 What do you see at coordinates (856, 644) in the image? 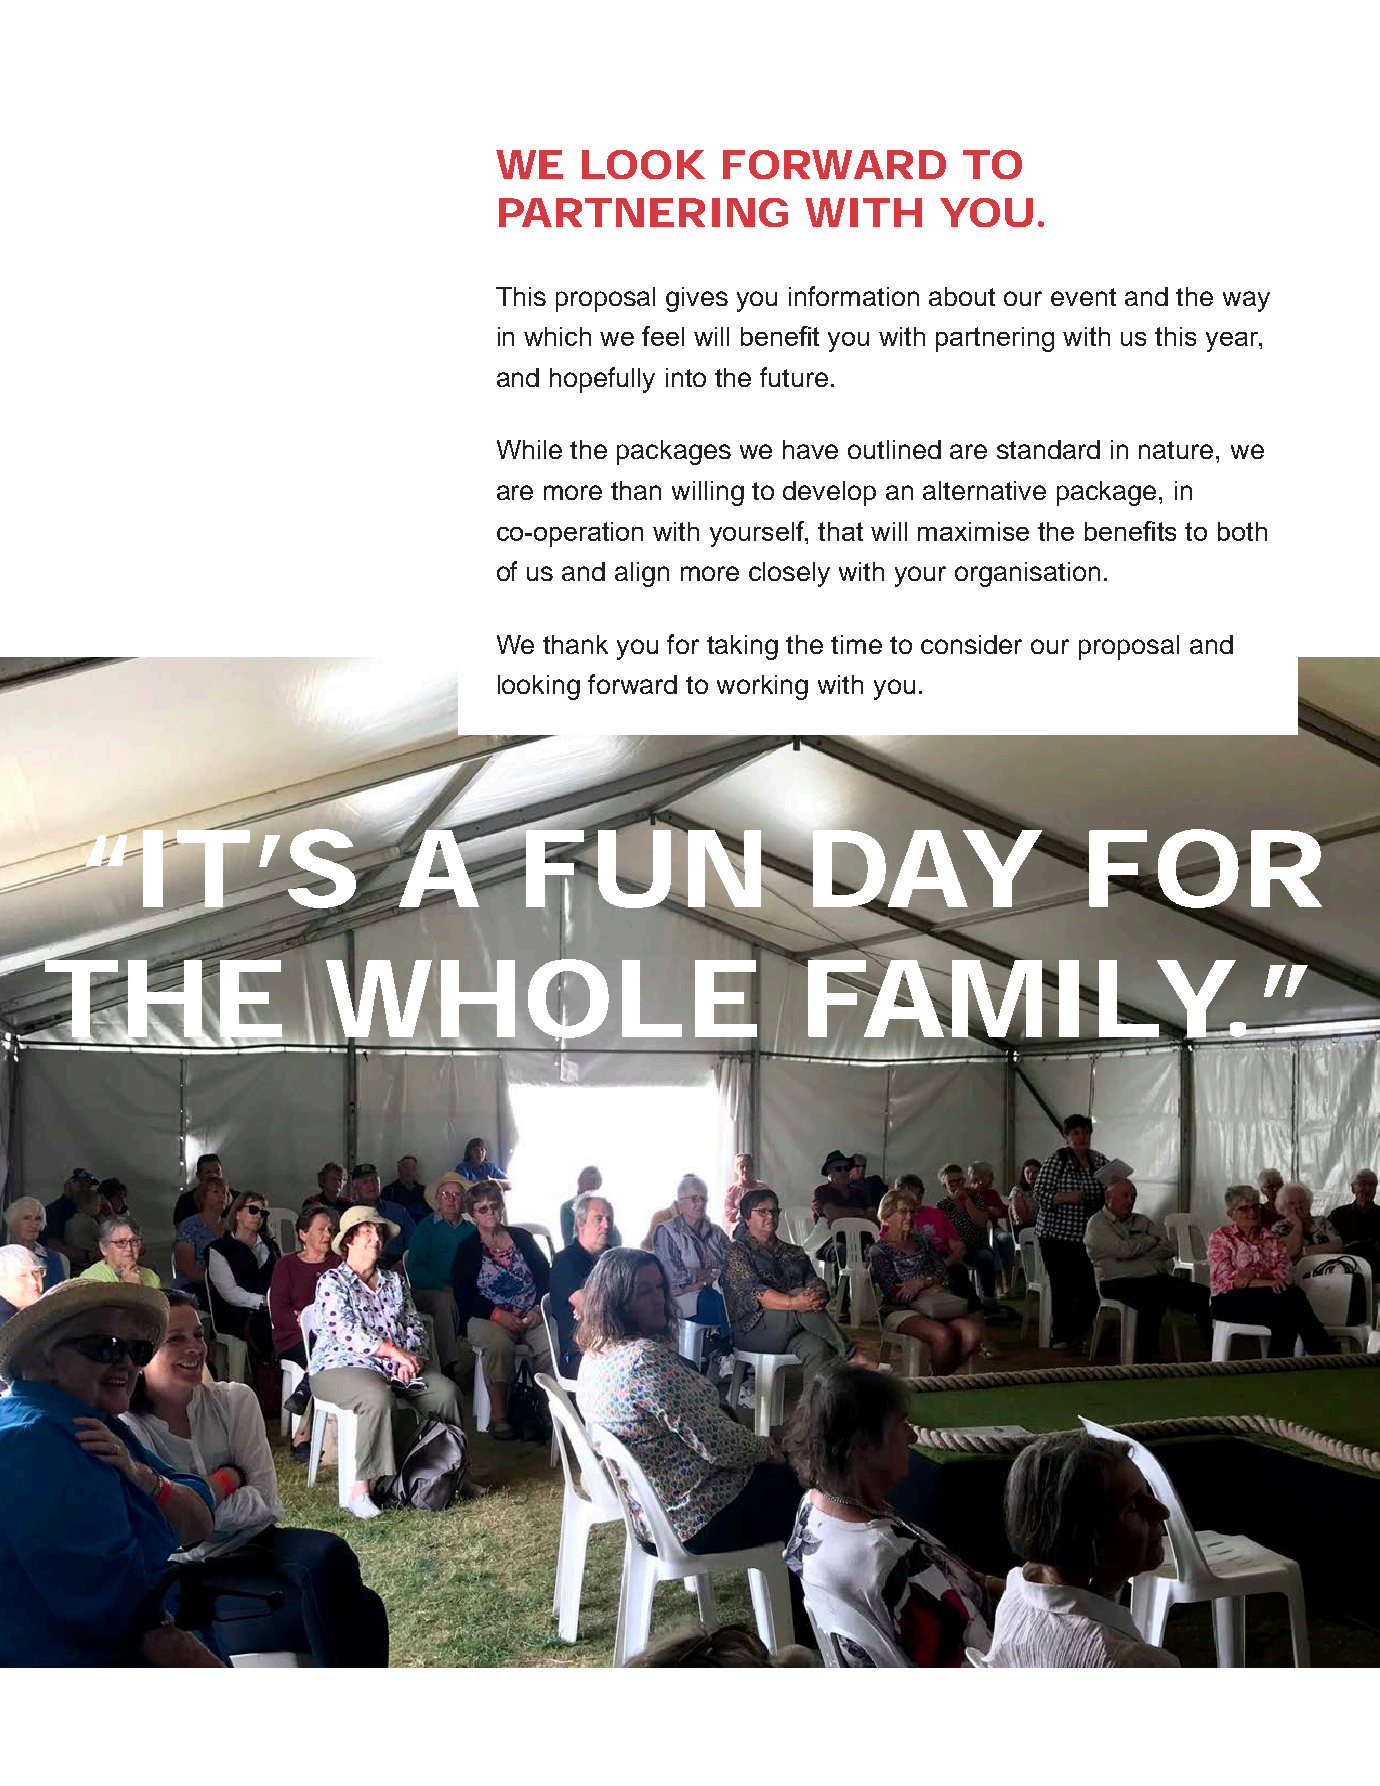
I see `time` at bounding box center [856, 644].
